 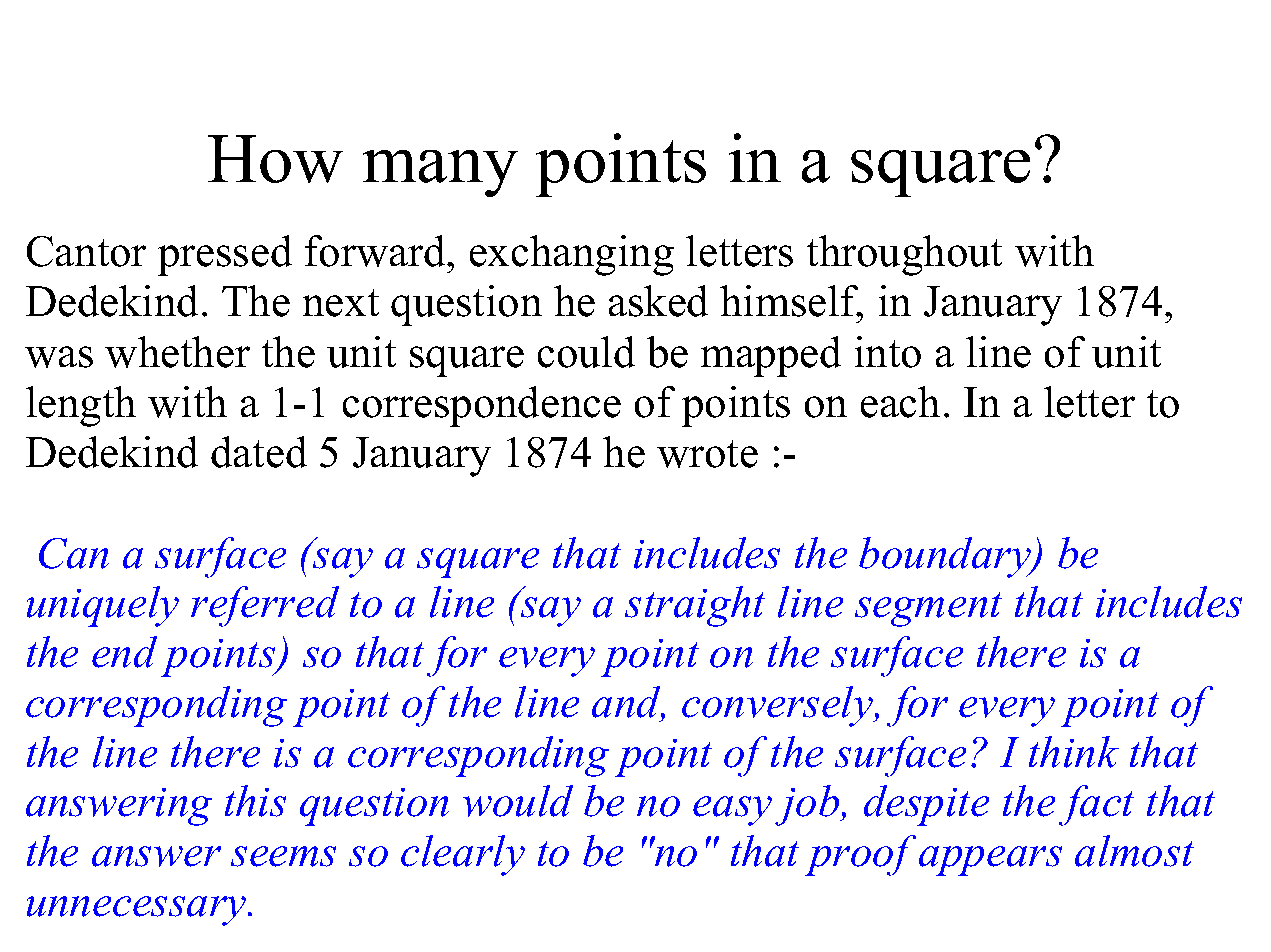 I want to click on many, so click(x=440, y=173).
